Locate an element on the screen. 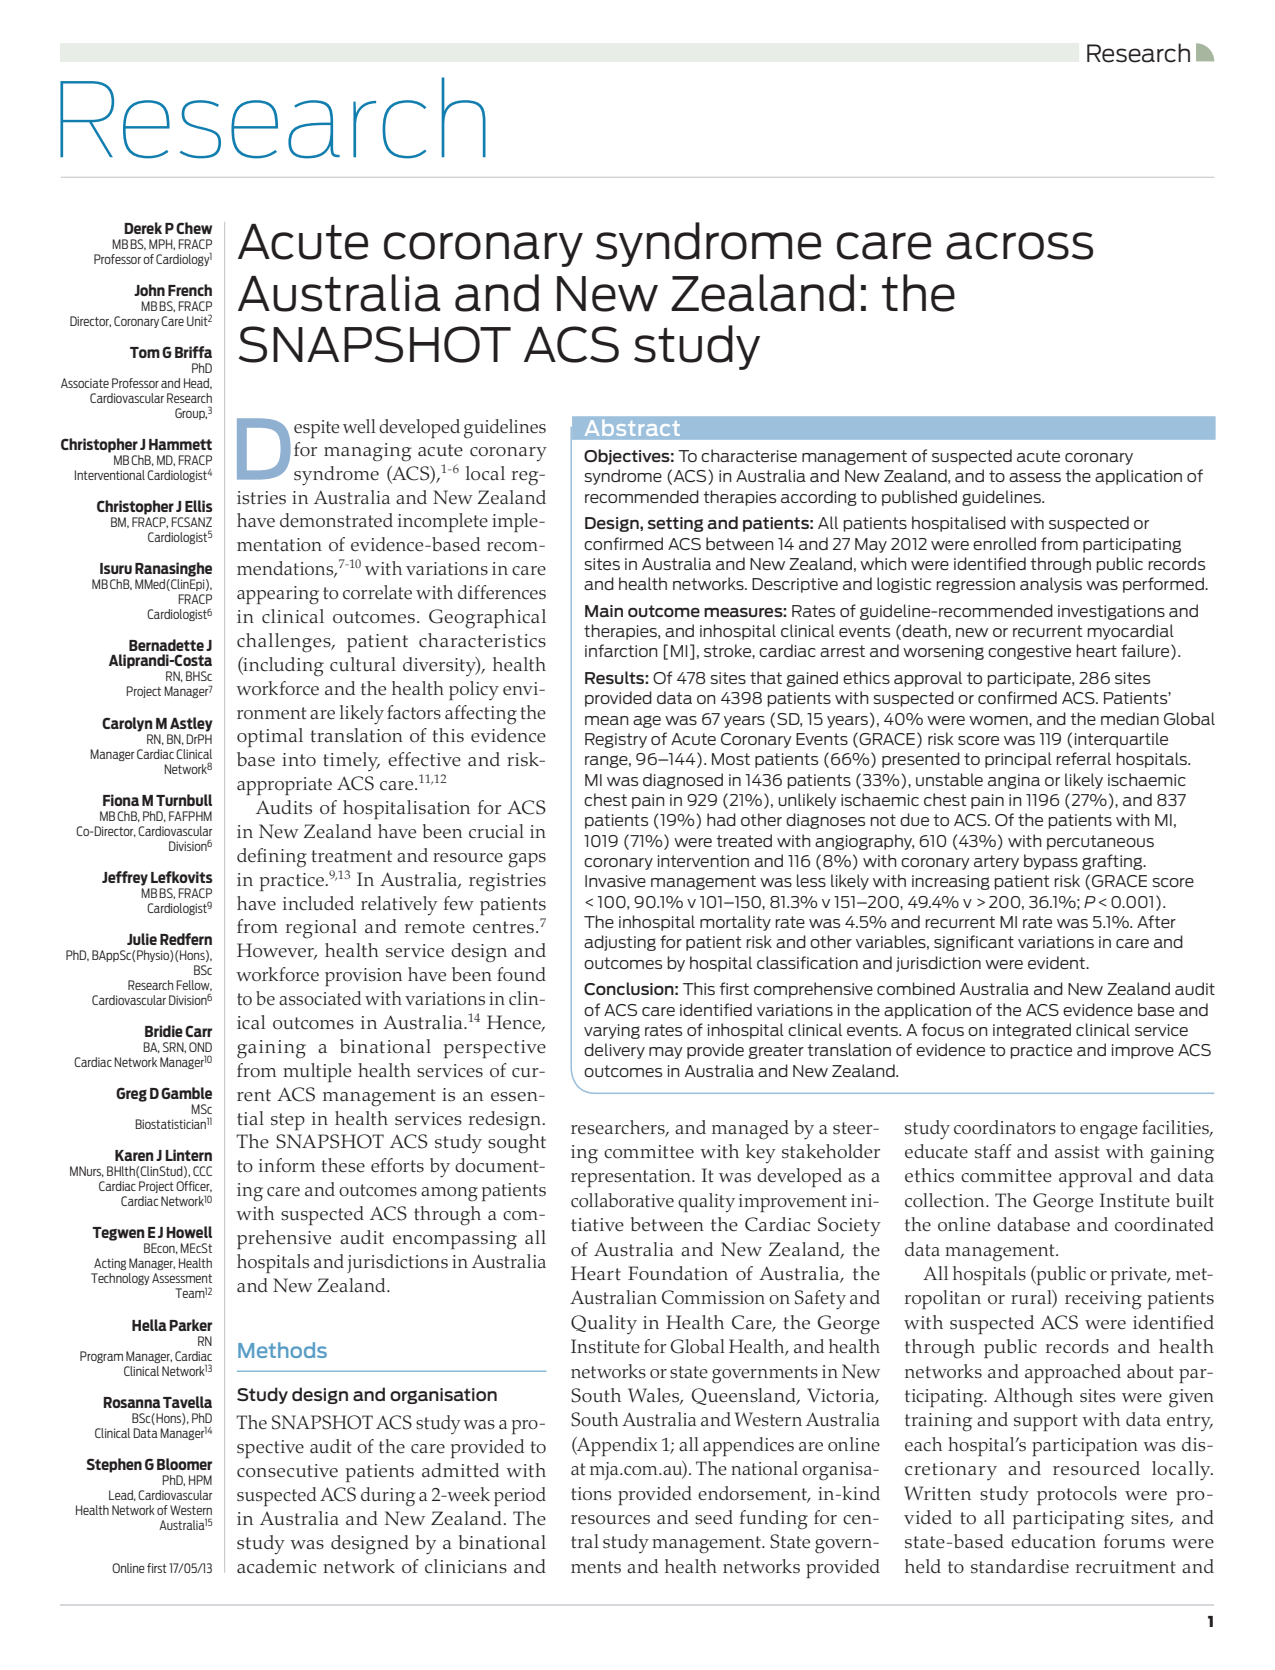  seed is located at coordinates (714, 1517).
